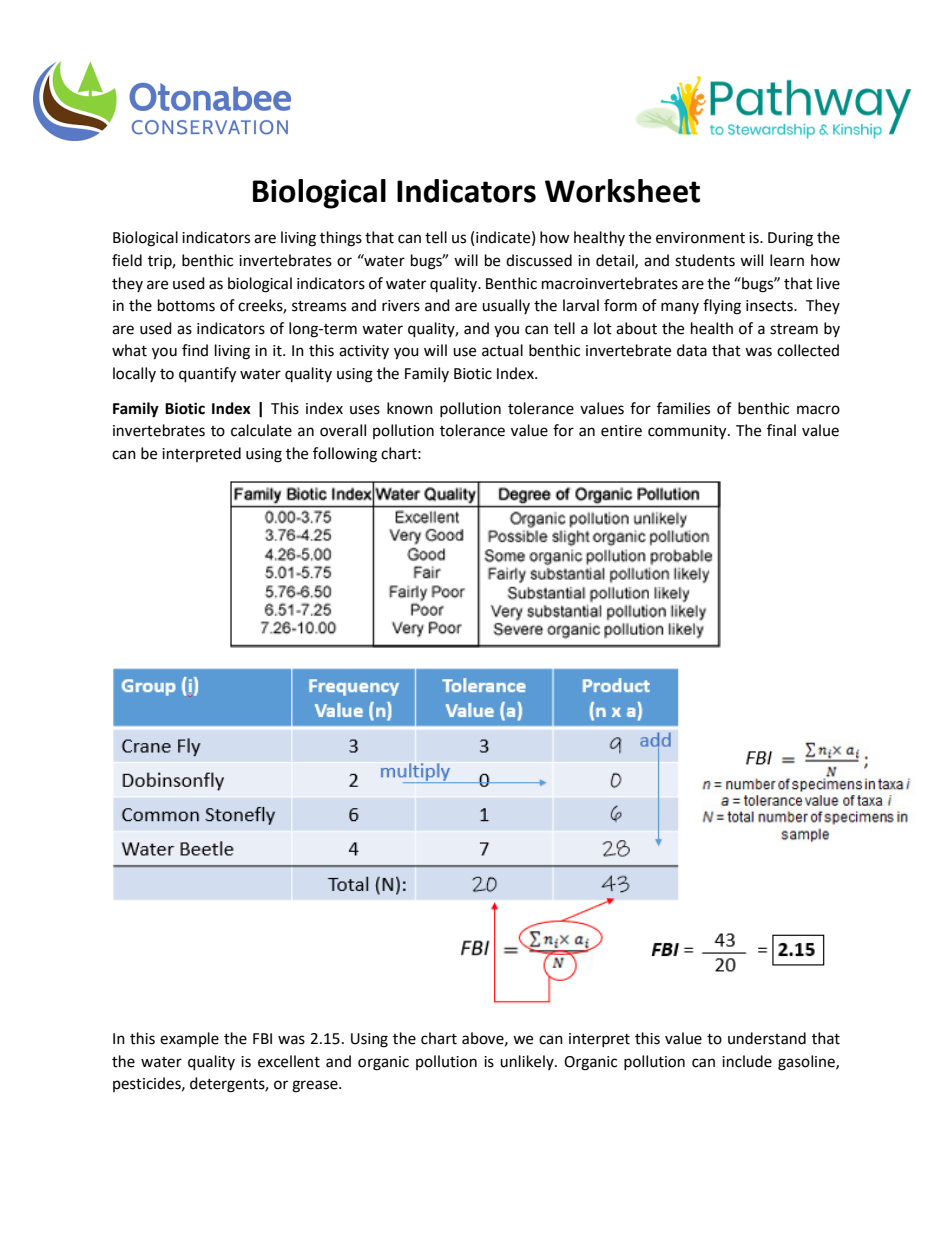 Image resolution: width=952 pixels, height=1233 pixels. Describe the element at coordinates (700, 238) in the screenshot. I see `environment` at that location.
